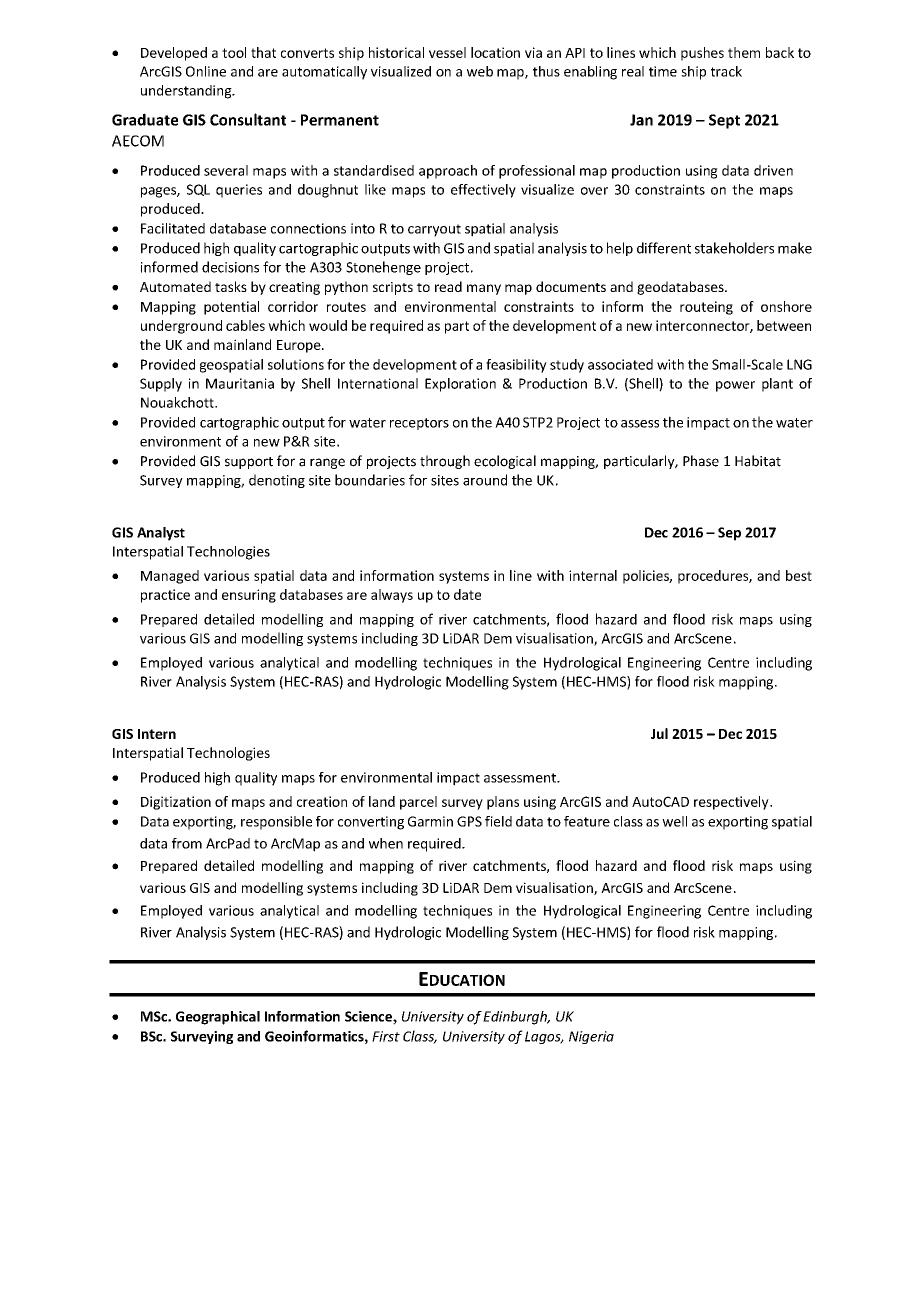  Describe the element at coordinates (484, 289) in the page. I see `many` at that location.
